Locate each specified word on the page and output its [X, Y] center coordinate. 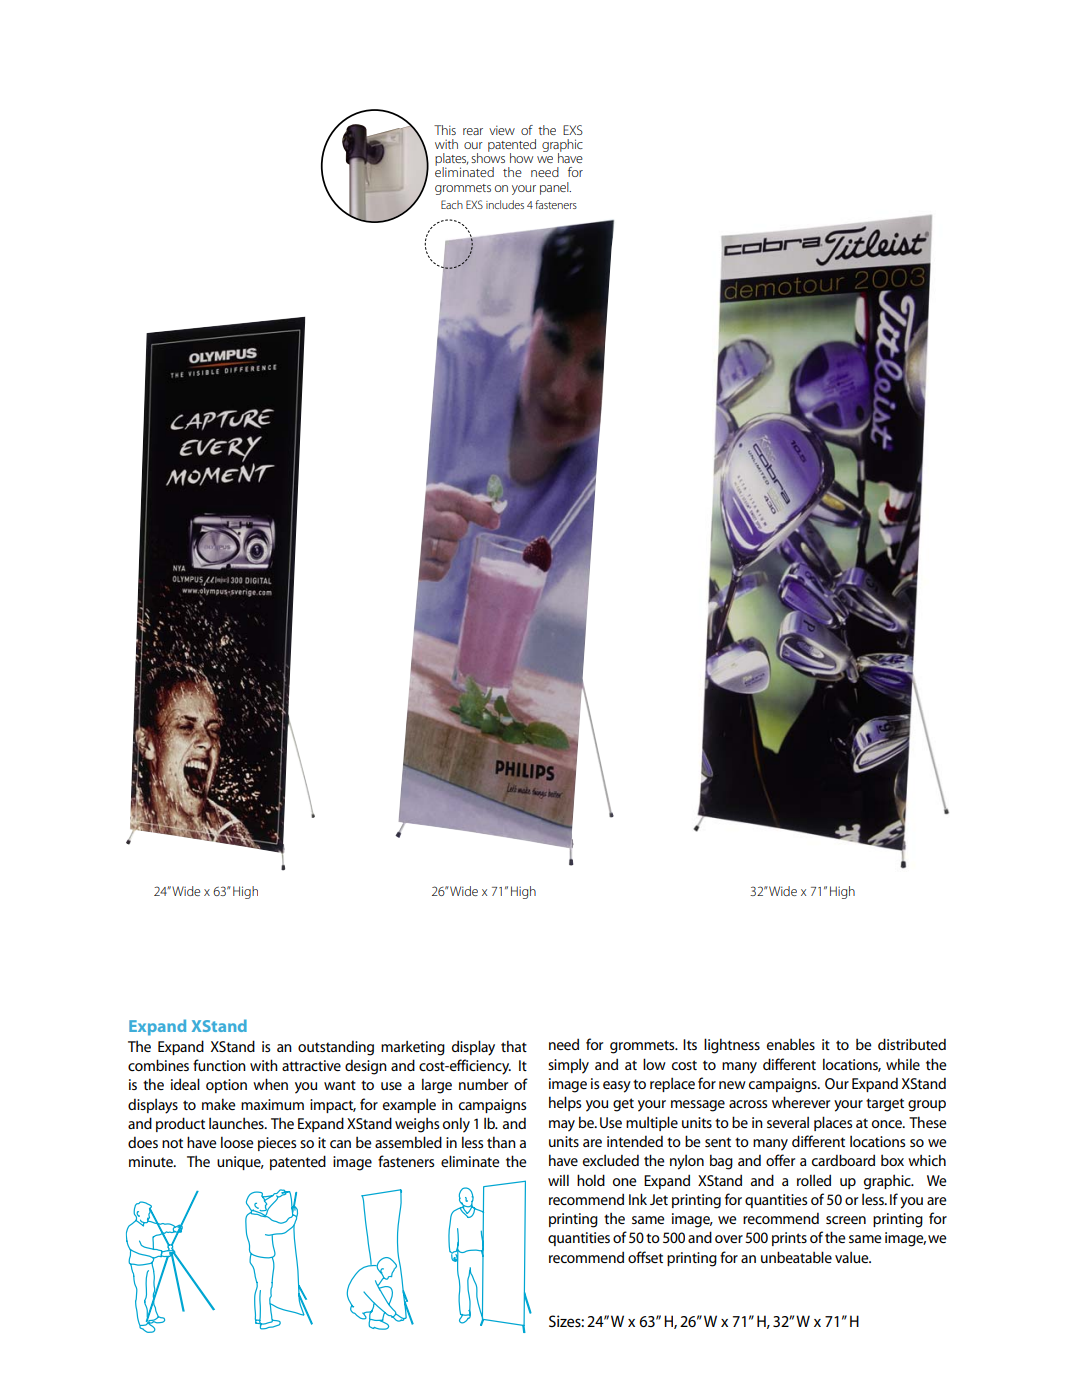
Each [452, 204]
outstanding [336, 1048]
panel [555, 188]
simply [568, 1066]
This [445, 130]
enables [791, 1044]
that [514, 1046]
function [219, 1065]
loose [237, 1142]
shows [488, 157]
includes [505, 204]
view [502, 130]
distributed [912, 1044]
